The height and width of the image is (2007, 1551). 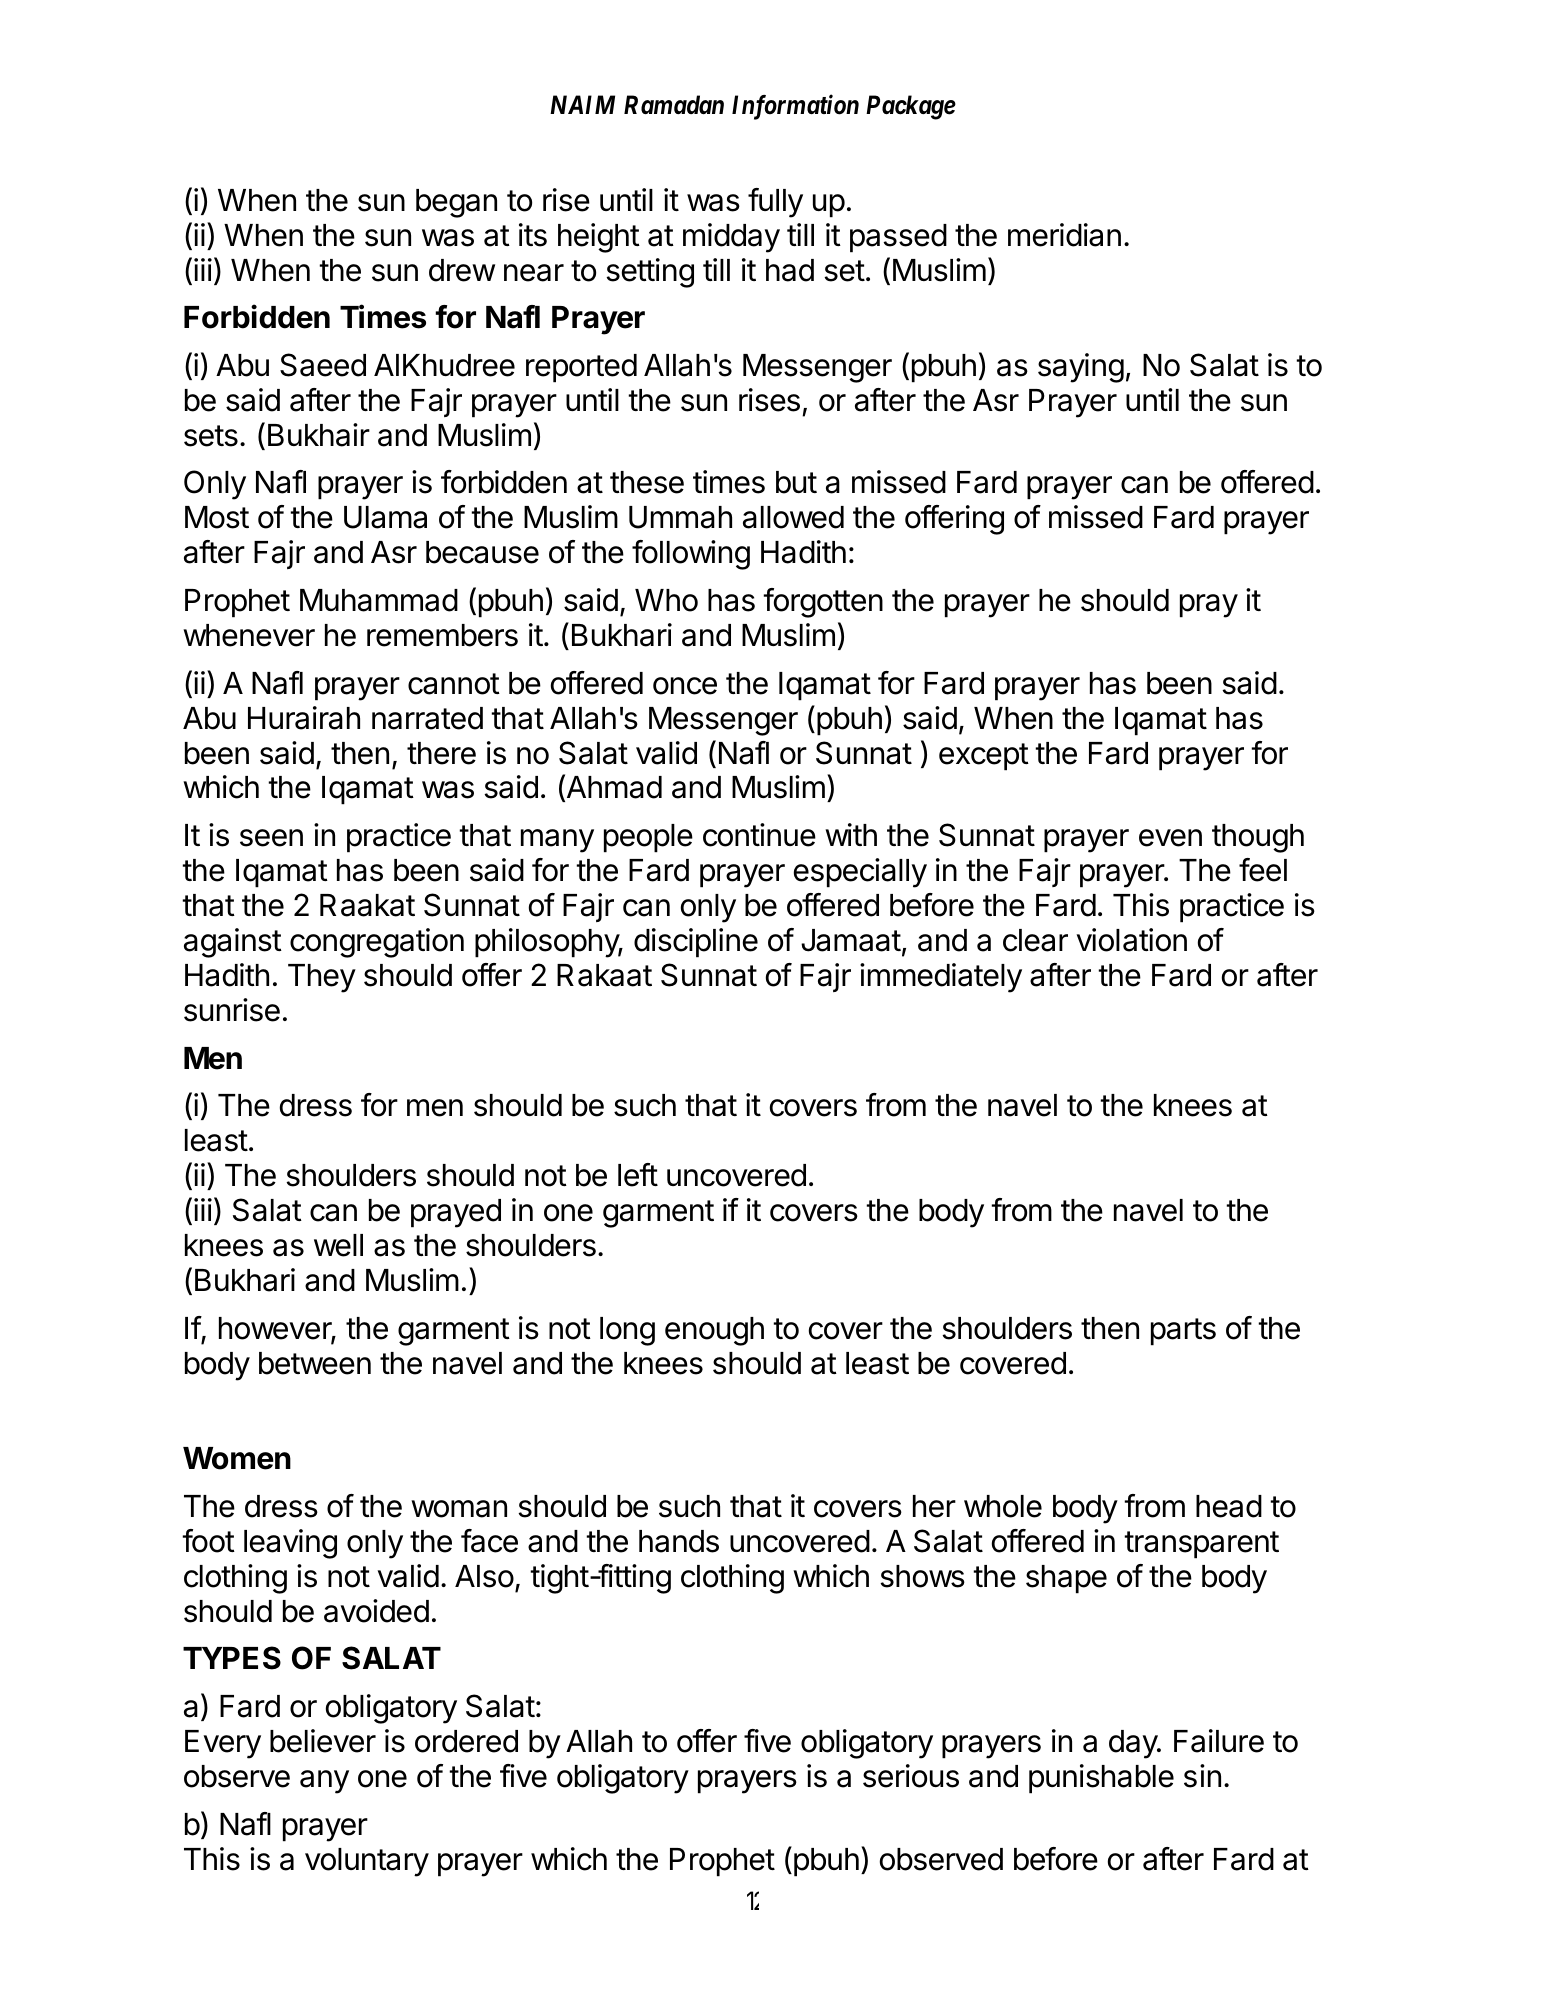 What do you see at coordinates (775, 203) in the image?
I see `fully` at bounding box center [775, 203].
